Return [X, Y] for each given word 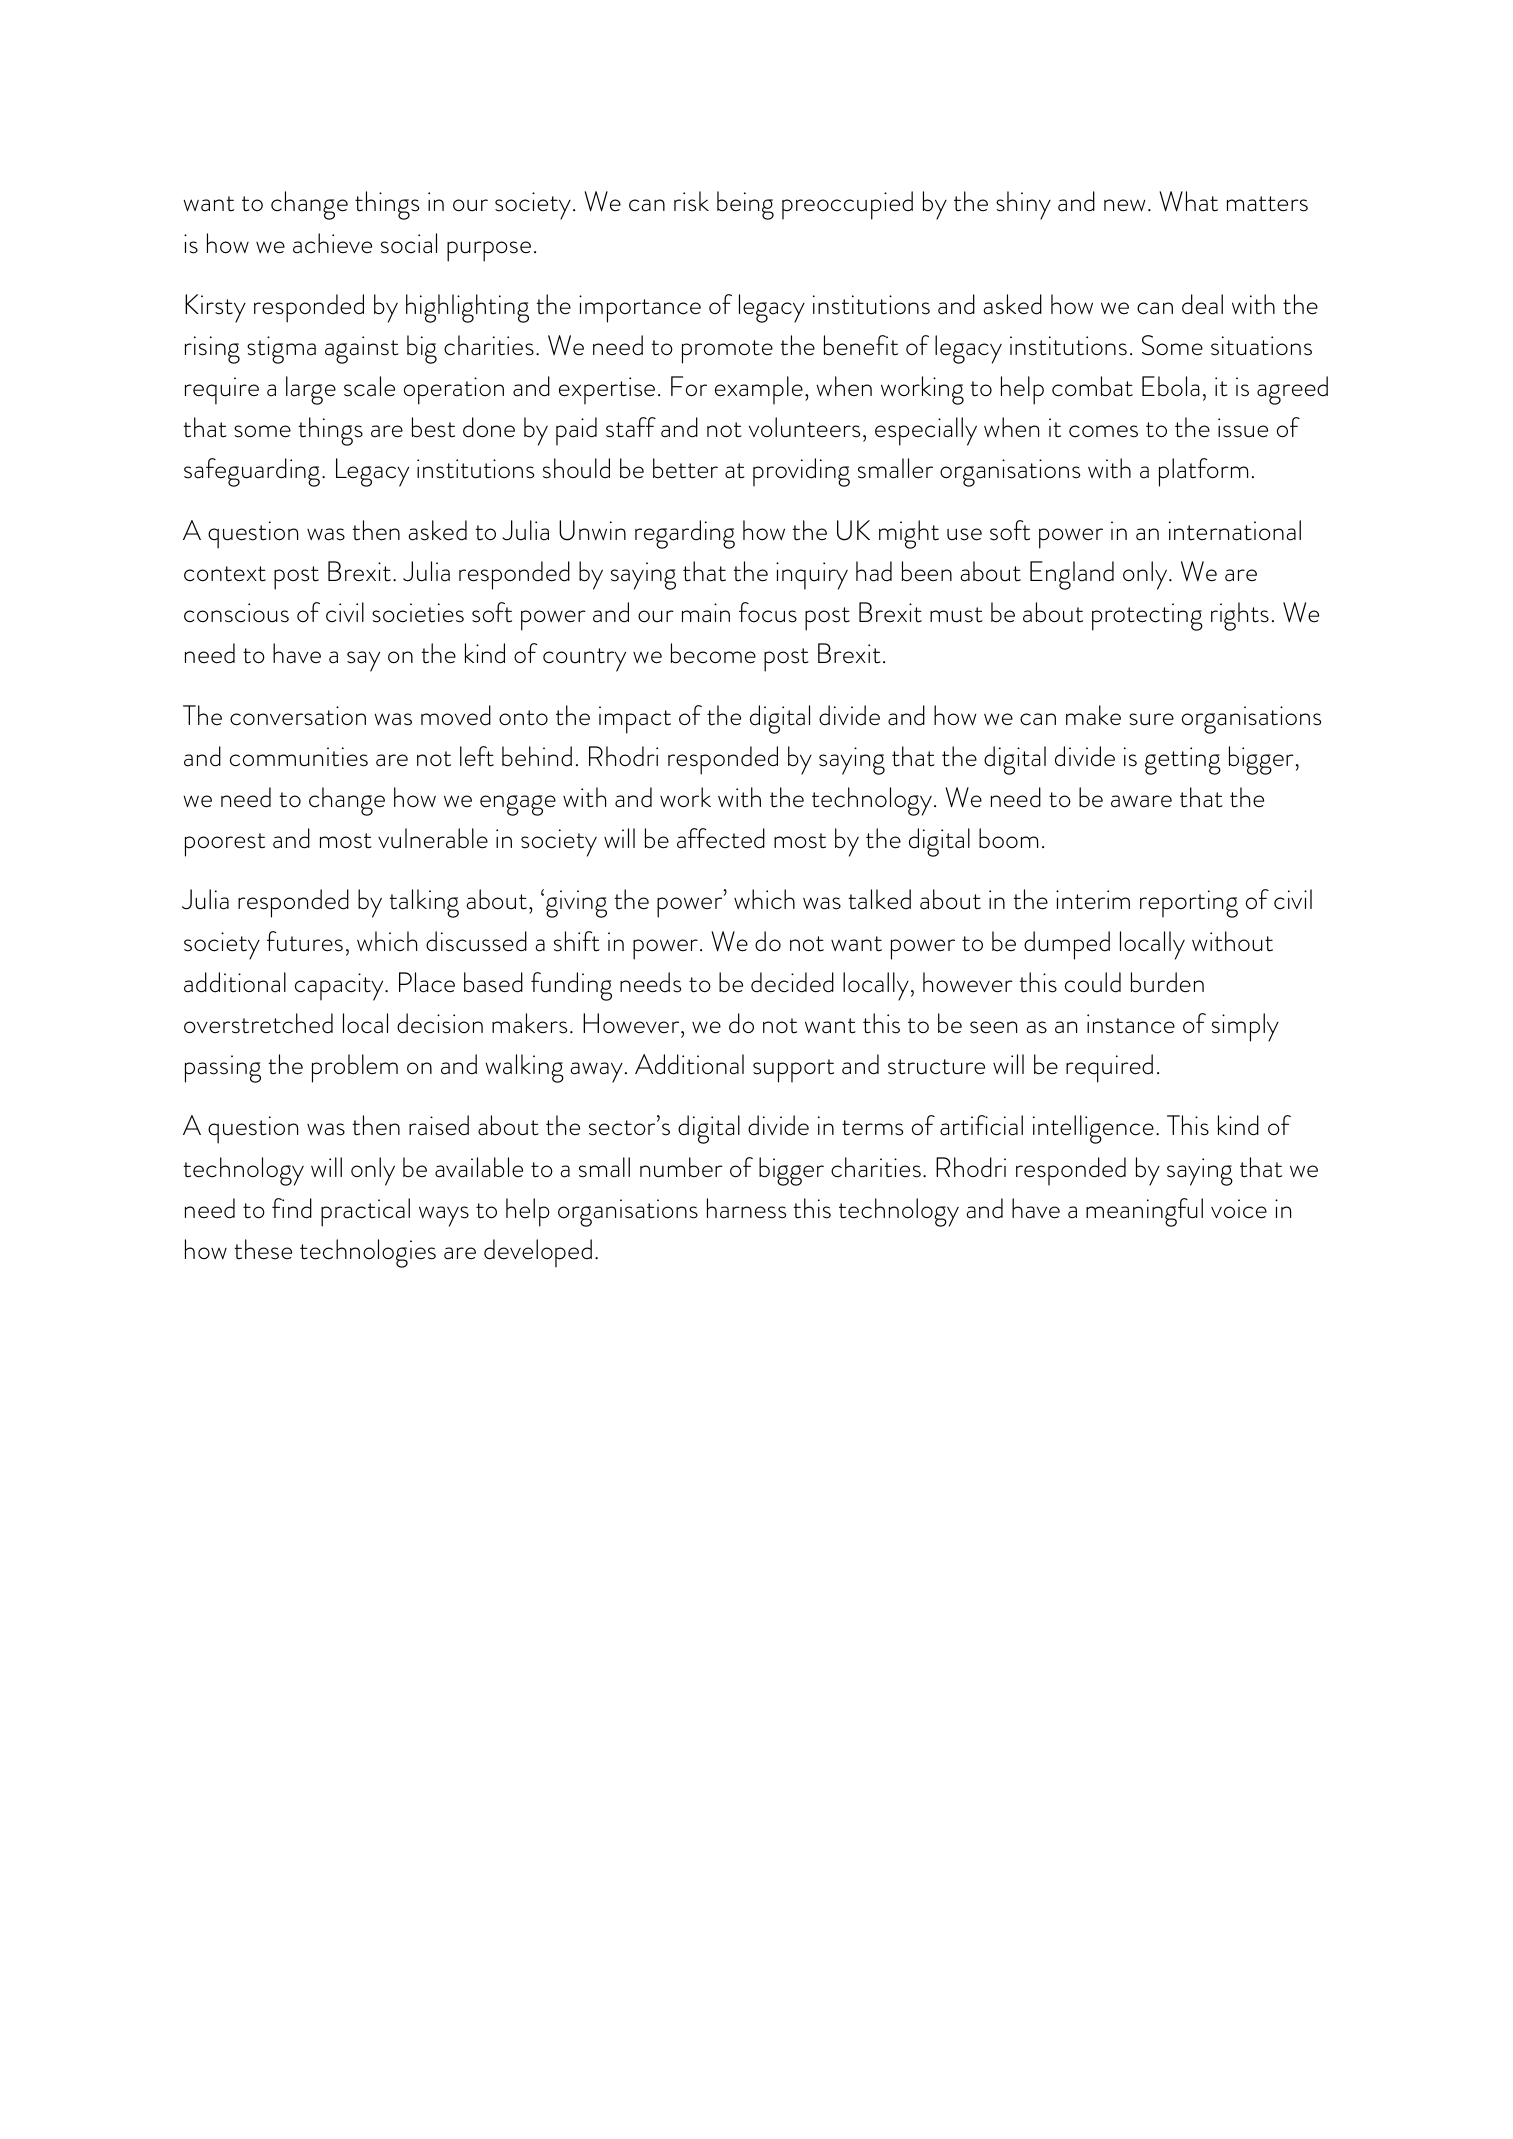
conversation [298, 716]
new [1125, 205]
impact [635, 720]
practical [365, 1212]
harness [746, 1208]
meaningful [1144, 1212]
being [745, 205]
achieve [332, 243]
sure [1151, 719]
